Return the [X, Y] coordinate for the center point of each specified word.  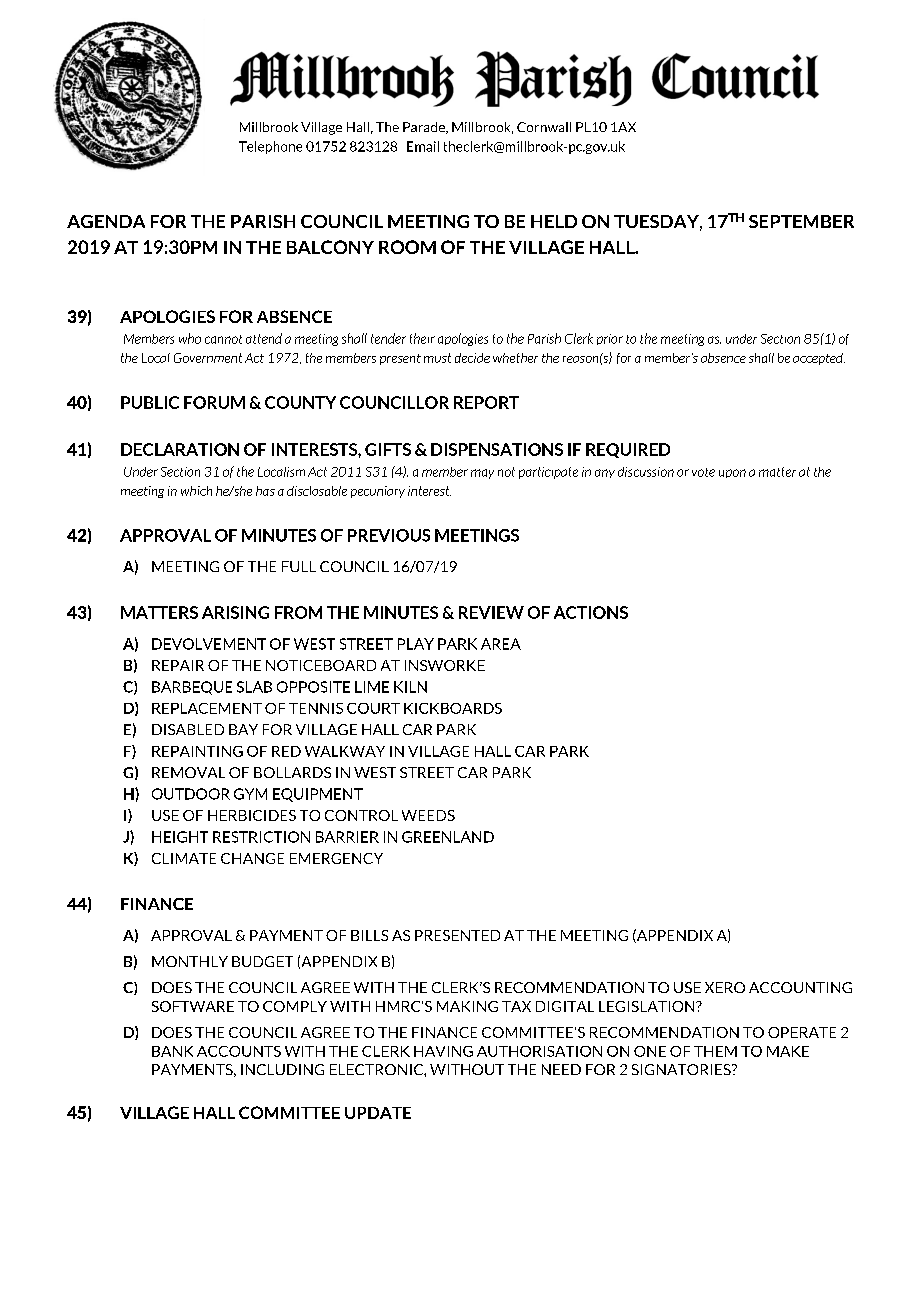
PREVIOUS [389, 535]
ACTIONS [591, 612]
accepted [819, 359]
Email [423, 146]
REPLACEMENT [207, 708]
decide [472, 358]
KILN [410, 687]
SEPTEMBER [801, 221]
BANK [172, 1051]
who [190, 338]
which [196, 491]
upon [732, 473]
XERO [725, 987]
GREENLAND [448, 837]
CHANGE [252, 858]
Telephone [270, 147]
